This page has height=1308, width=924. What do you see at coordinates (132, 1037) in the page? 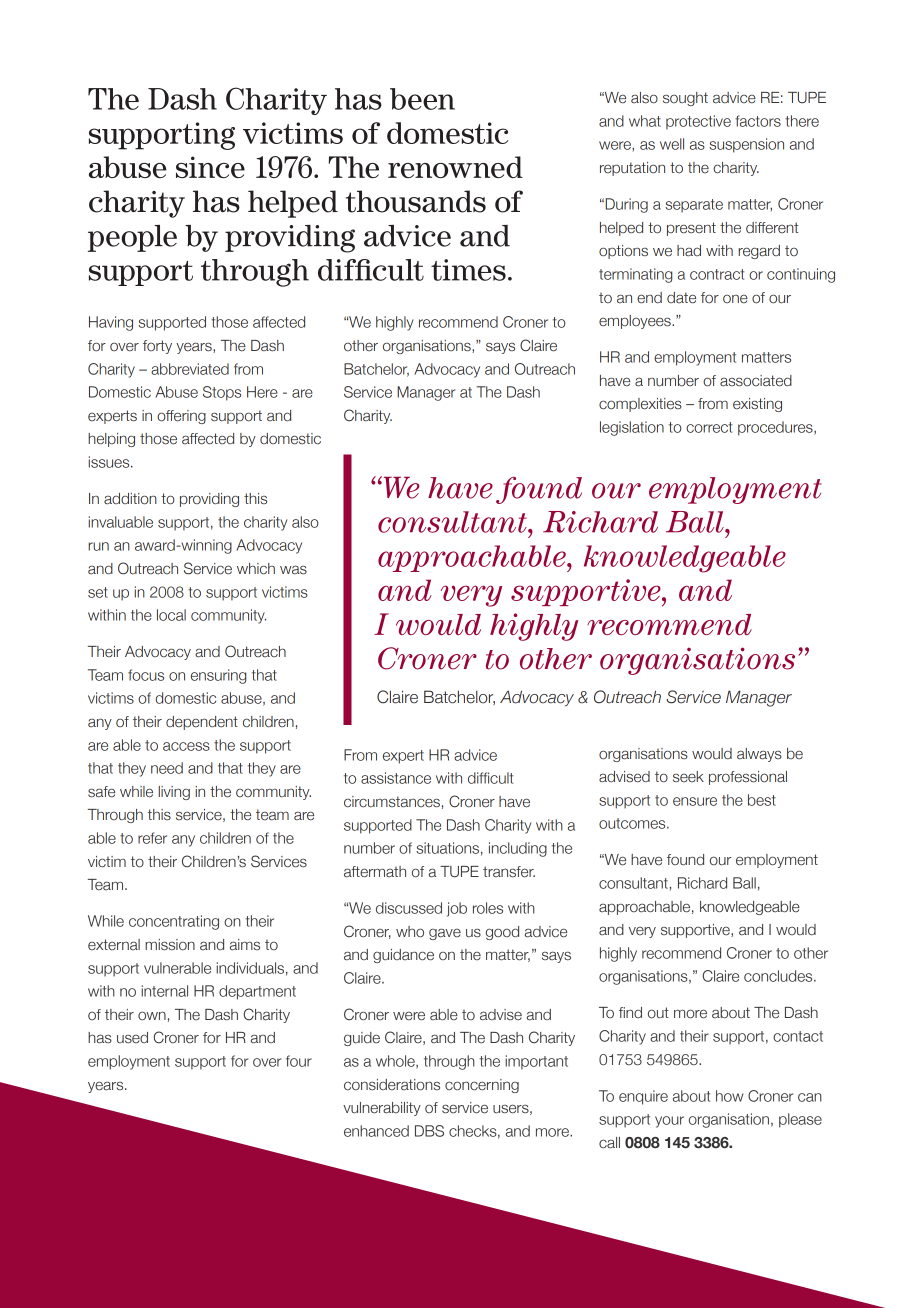
I see `used` at bounding box center [132, 1037].
